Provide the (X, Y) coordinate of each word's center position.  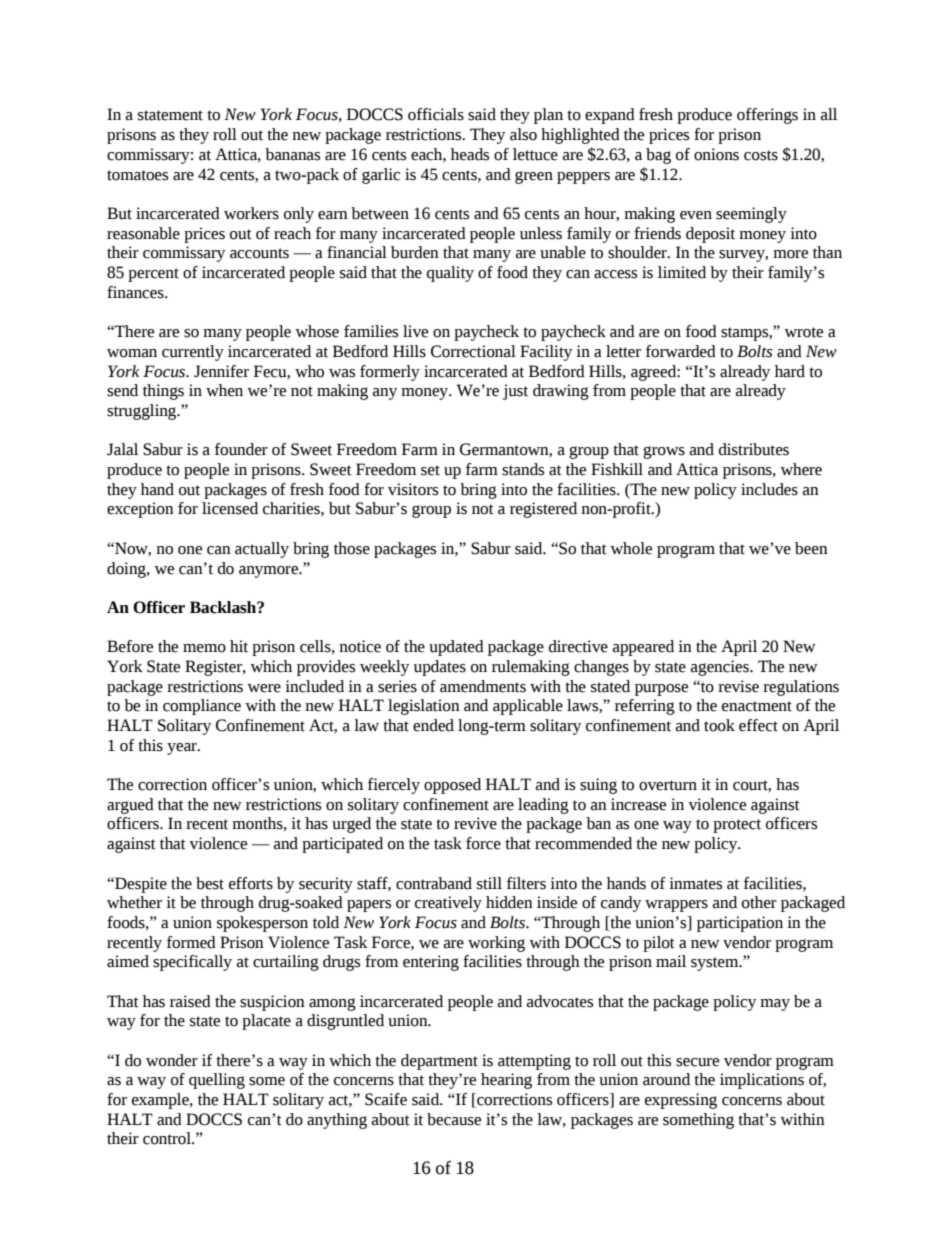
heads (470, 154)
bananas (292, 154)
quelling (217, 1081)
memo (204, 648)
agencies (721, 668)
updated (456, 648)
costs (761, 155)
